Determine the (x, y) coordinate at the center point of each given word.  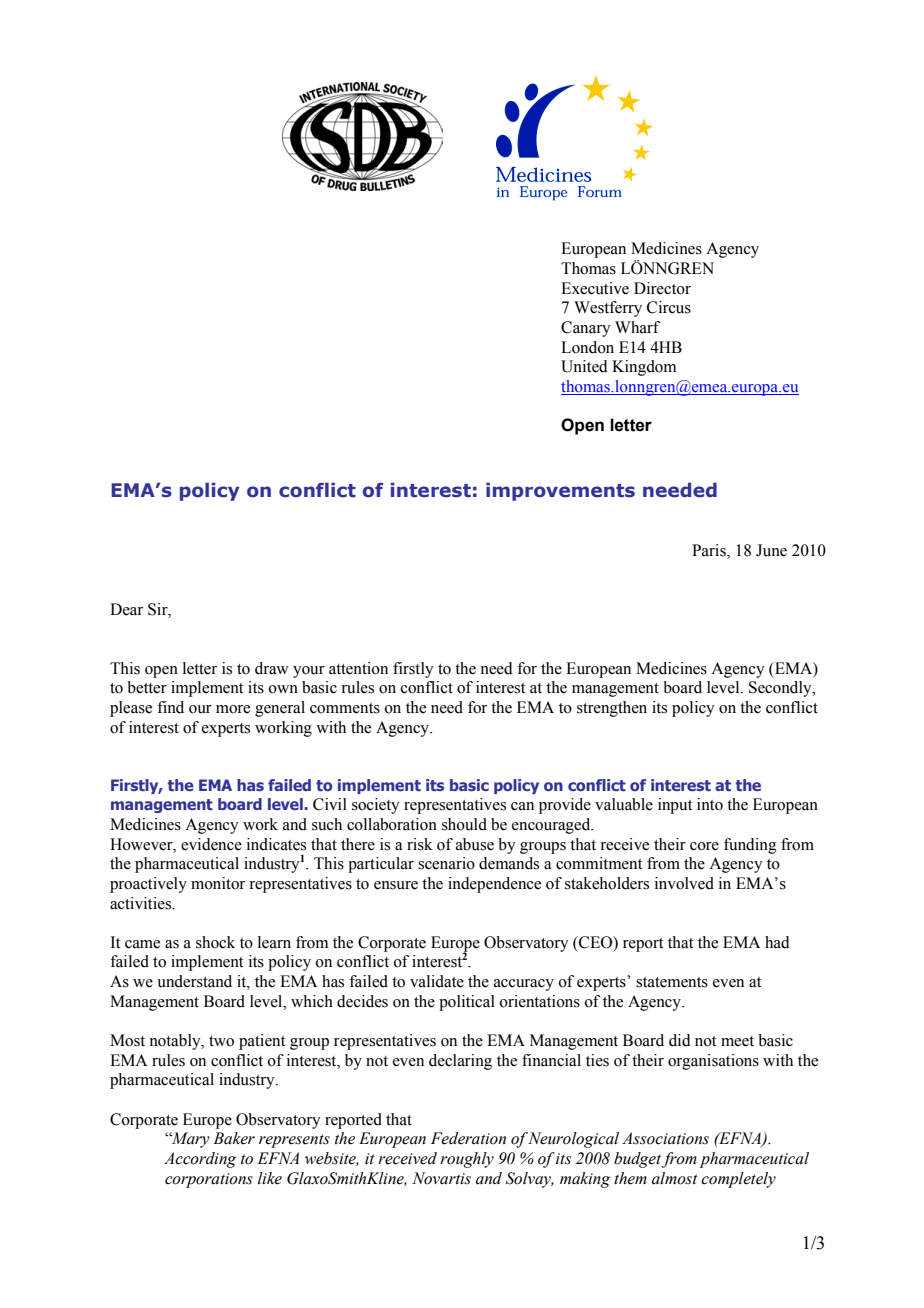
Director (662, 288)
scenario (446, 863)
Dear (126, 609)
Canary (586, 329)
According (200, 1160)
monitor (218, 883)
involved (684, 883)
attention (358, 668)
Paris (710, 550)
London (587, 347)
